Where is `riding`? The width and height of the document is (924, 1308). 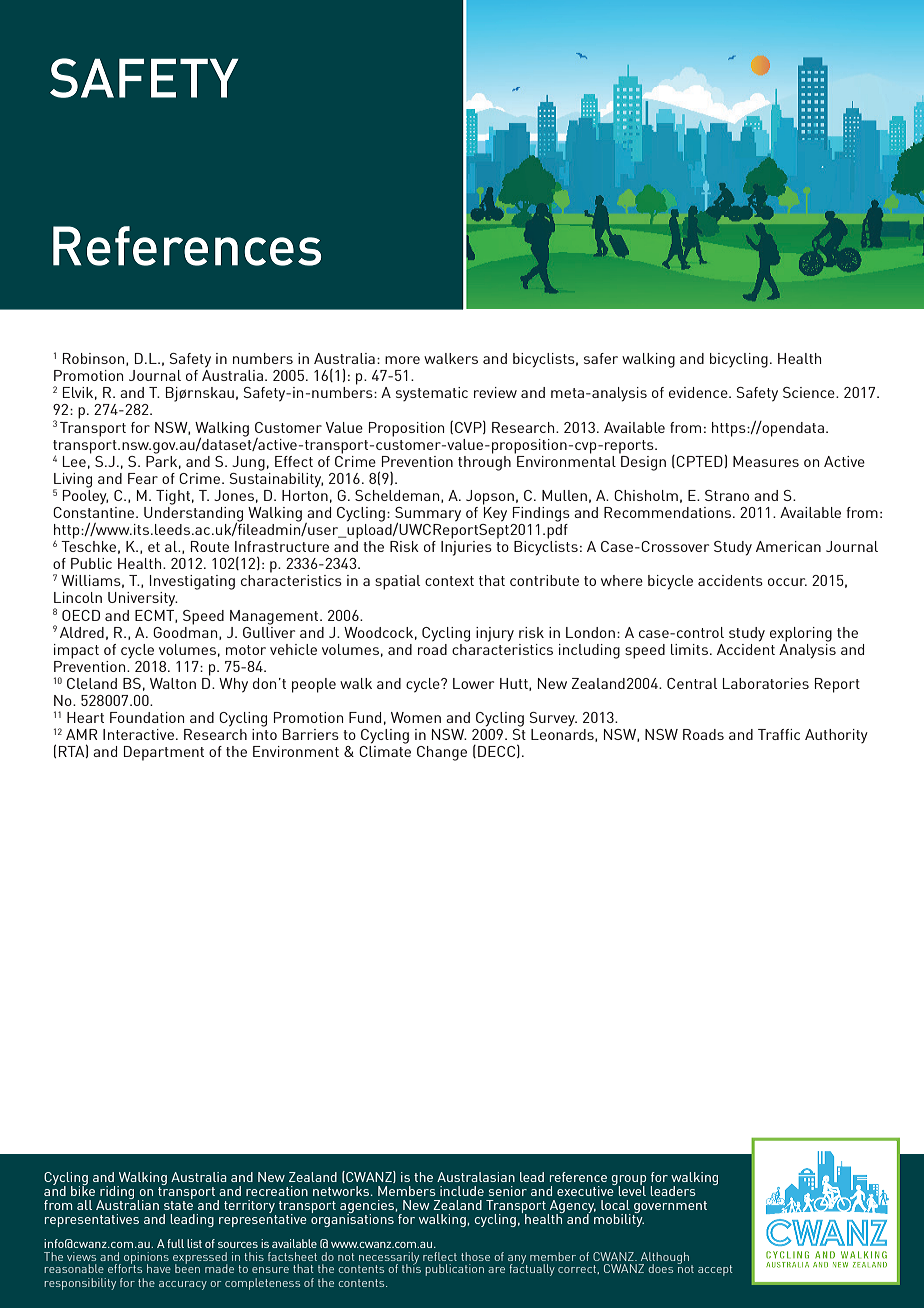 riding is located at coordinates (116, 1194).
